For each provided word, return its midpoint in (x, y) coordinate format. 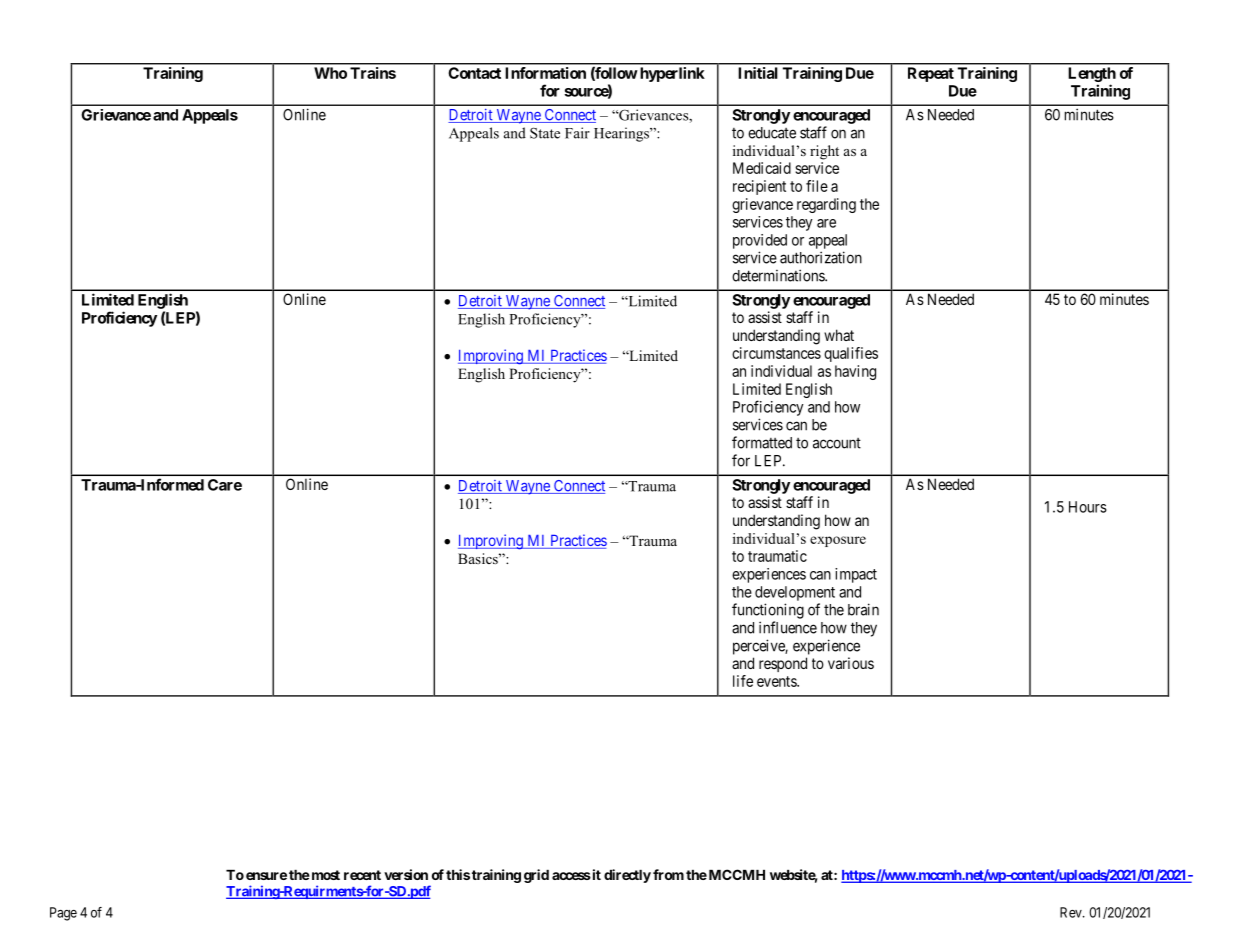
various (851, 663)
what (839, 335)
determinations (779, 275)
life (743, 681)
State (545, 133)
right (824, 152)
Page (63, 914)
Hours (1088, 507)
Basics (479, 558)
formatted (762, 442)
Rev (1072, 912)
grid (536, 876)
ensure (266, 876)
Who (330, 73)
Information (545, 73)
